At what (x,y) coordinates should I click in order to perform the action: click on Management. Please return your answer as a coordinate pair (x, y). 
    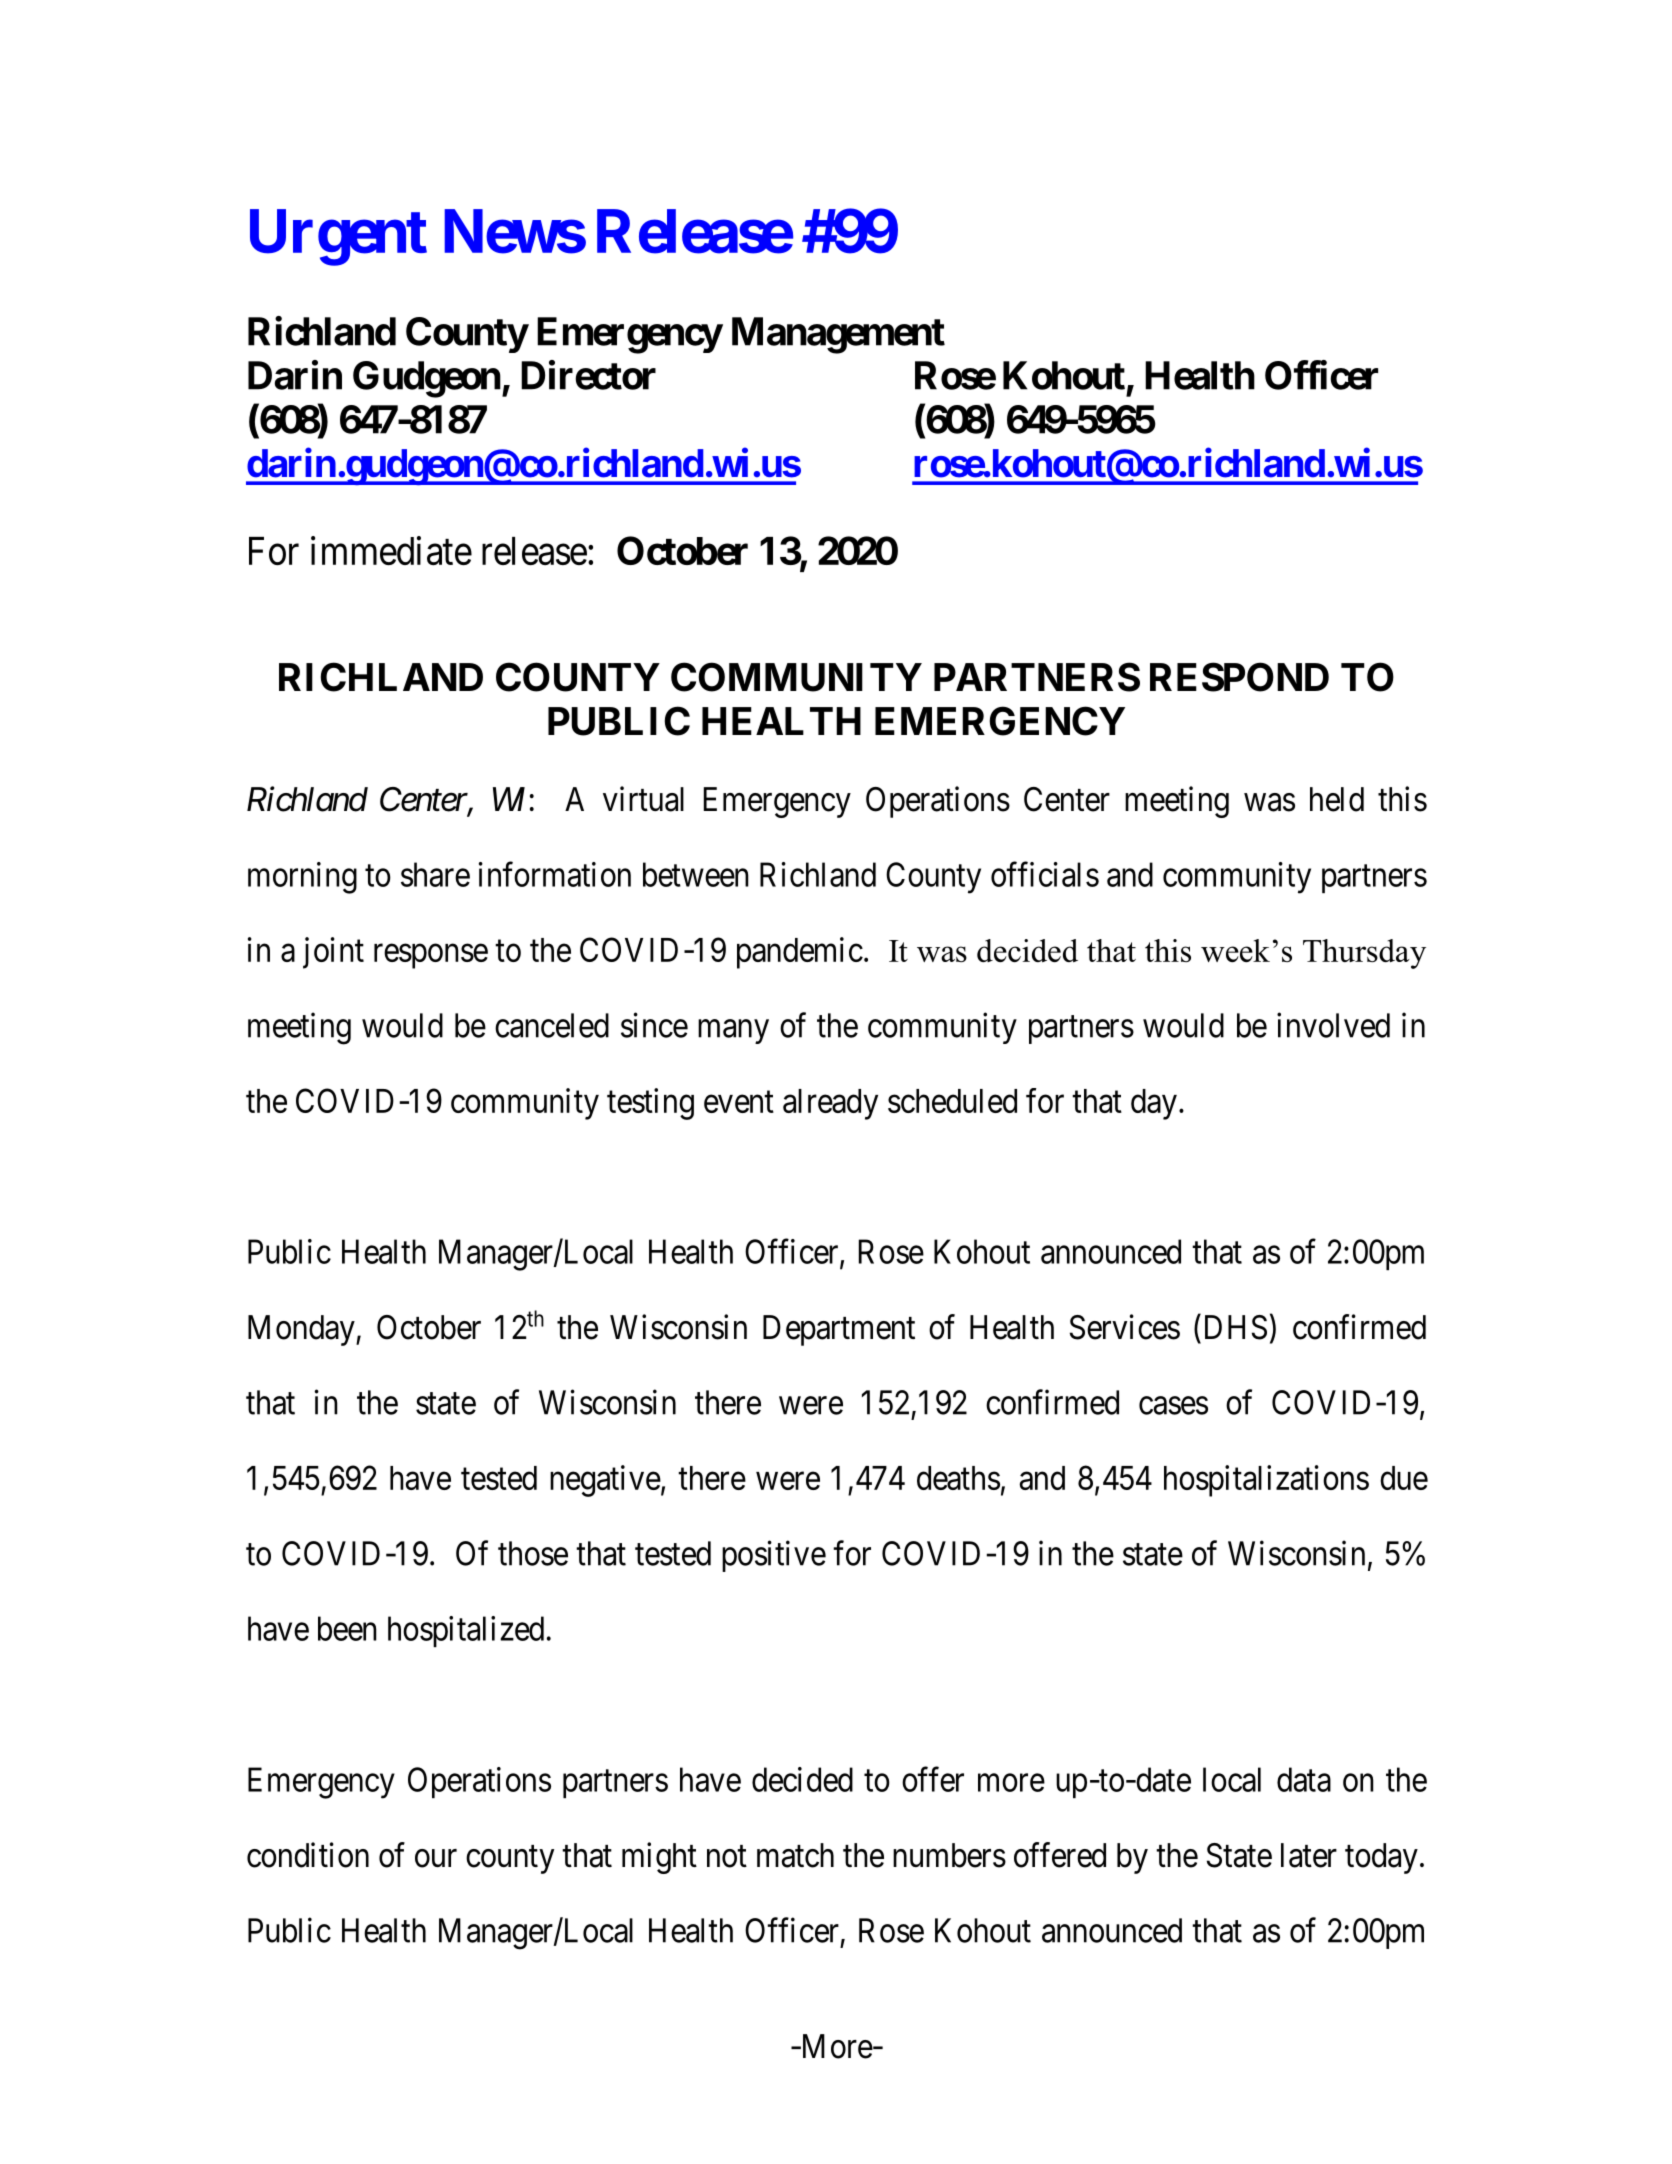
    Looking at the image, I should click on (838, 335).
